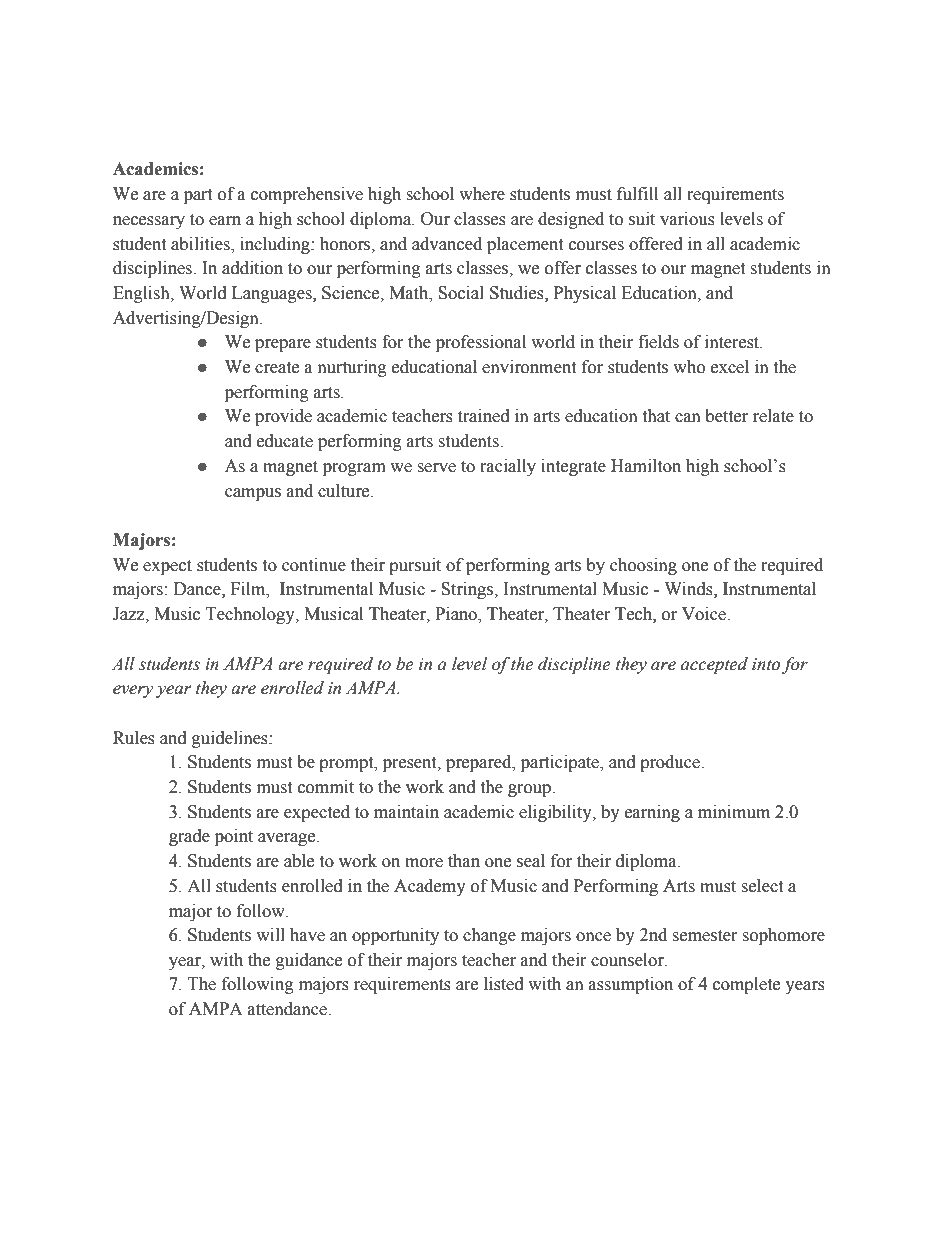 This screenshot has width=952, height=1233. What do you see at coordinates (201, 244) in the screenshot?
I see `abilities` at bounding box center [201, 244].
